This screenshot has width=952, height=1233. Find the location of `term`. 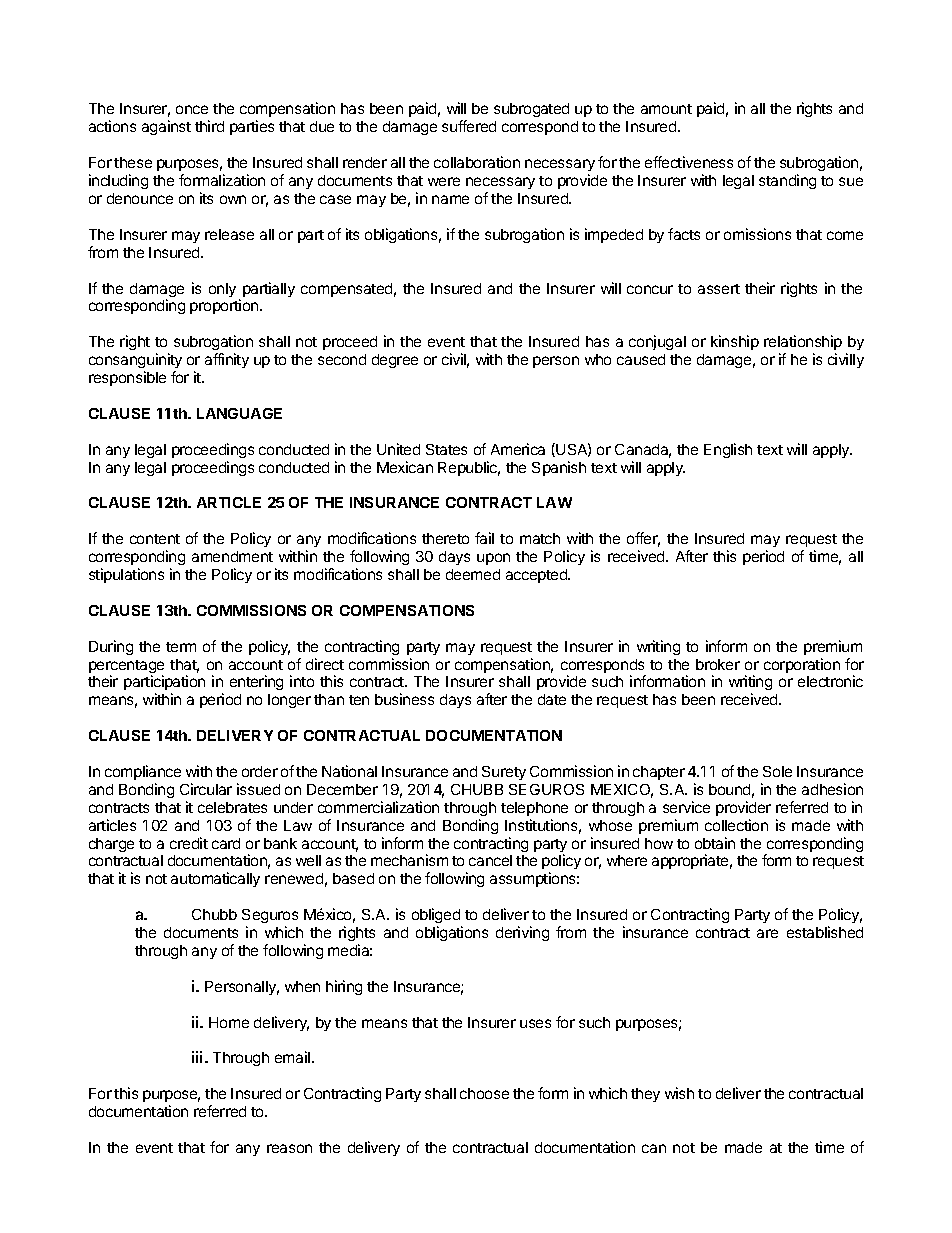

term is located at coordinates (181, 647).
